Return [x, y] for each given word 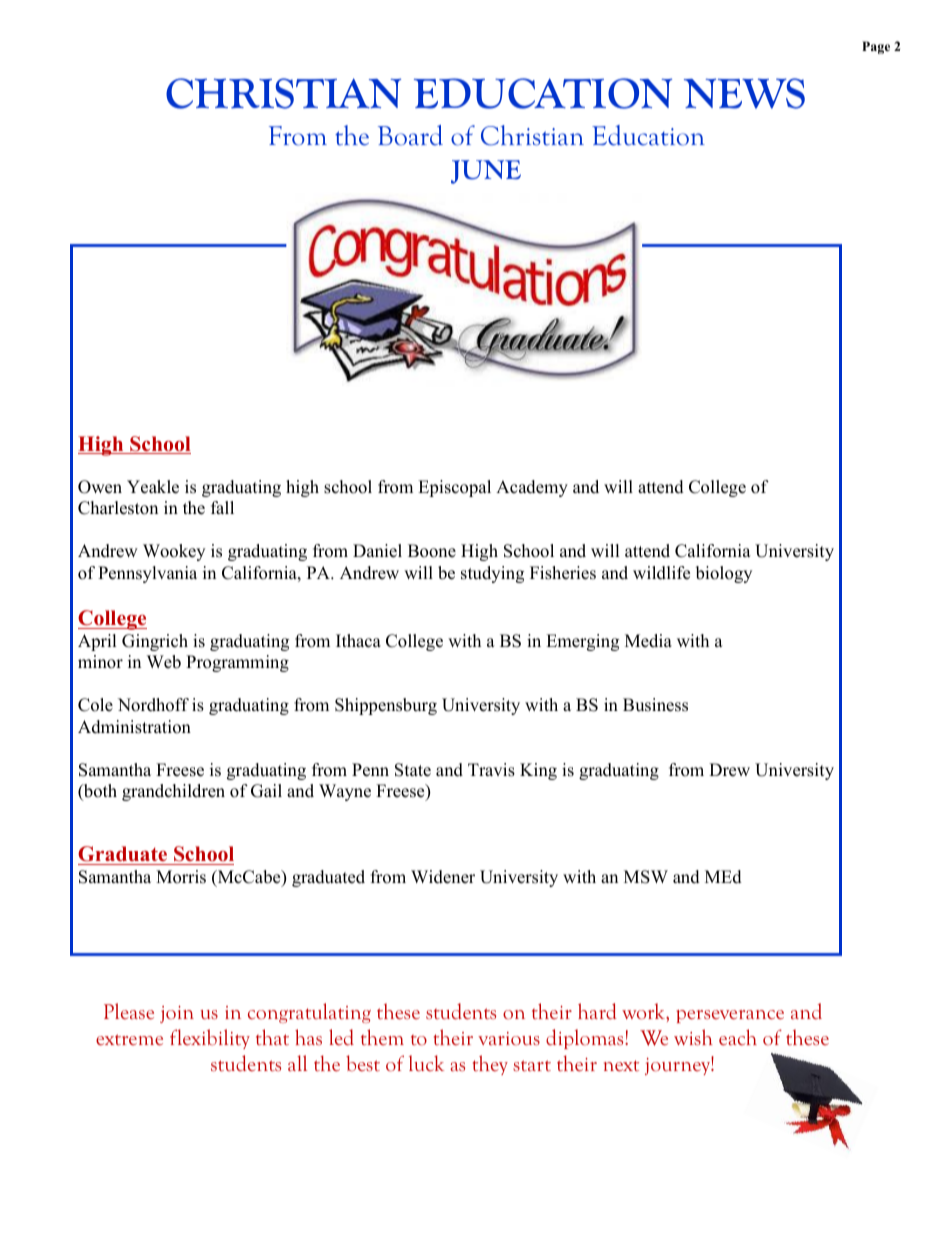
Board [410, 135]
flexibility [210, 1039]
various [509, 1039]
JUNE [486, 172]
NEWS [744, 93]
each [738, 1037]
